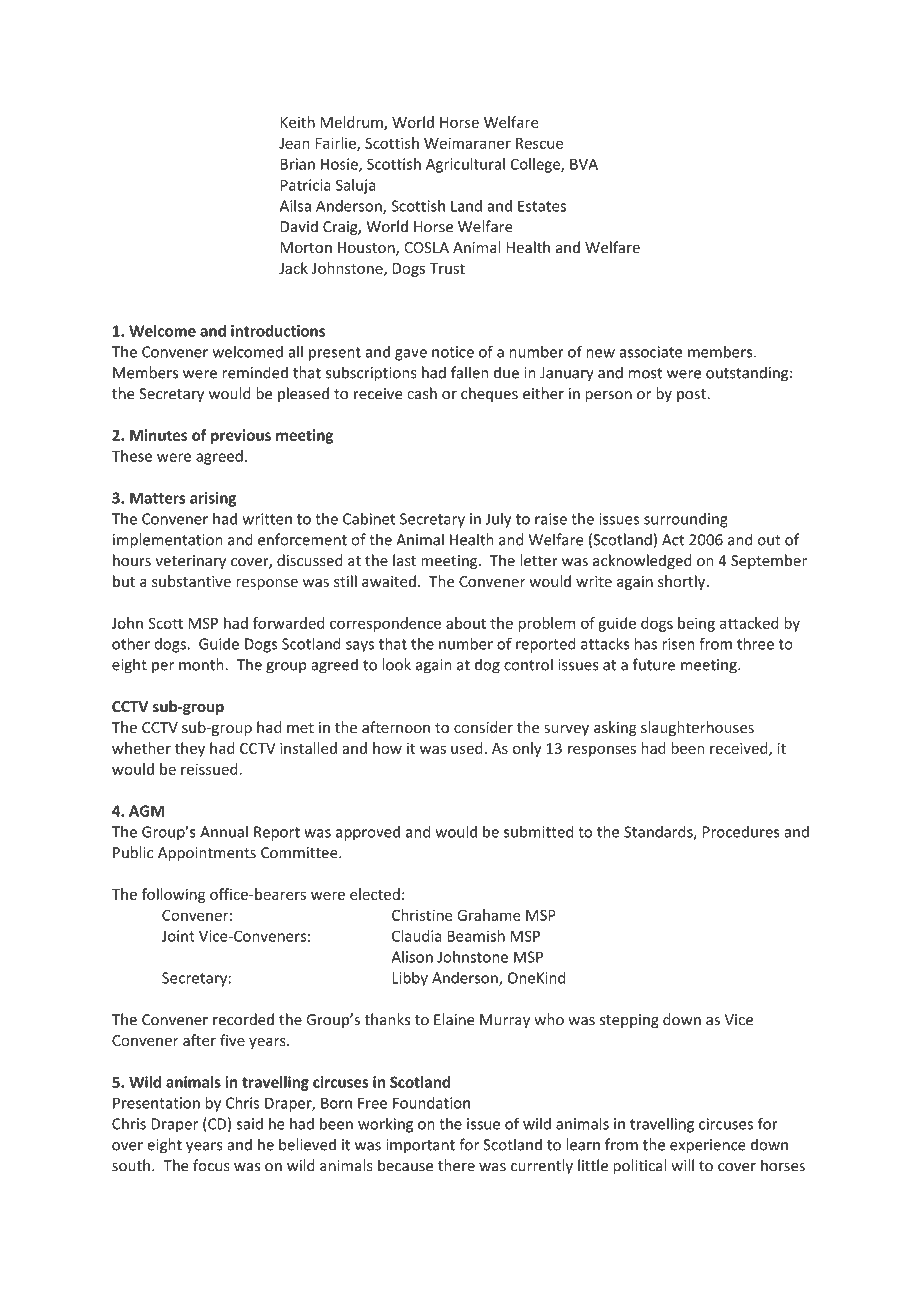  What do you see at coordinates (453, 352) in the document?
I see `notice` at bounding box center [453, 352].
